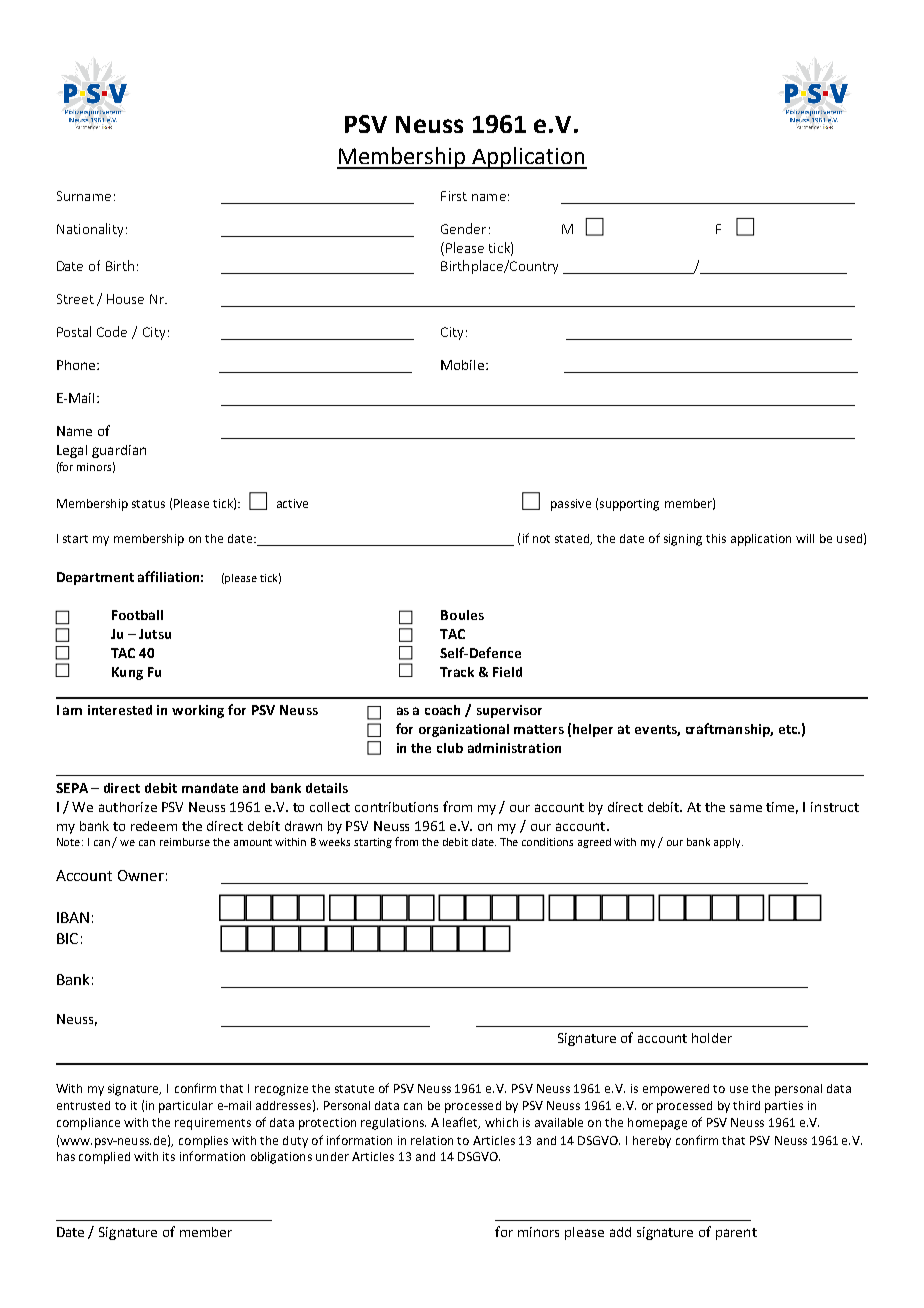 The image size is (924, 1308). Describe the element at coordinates (169, 1156) in the document. I see `its` at that location.
